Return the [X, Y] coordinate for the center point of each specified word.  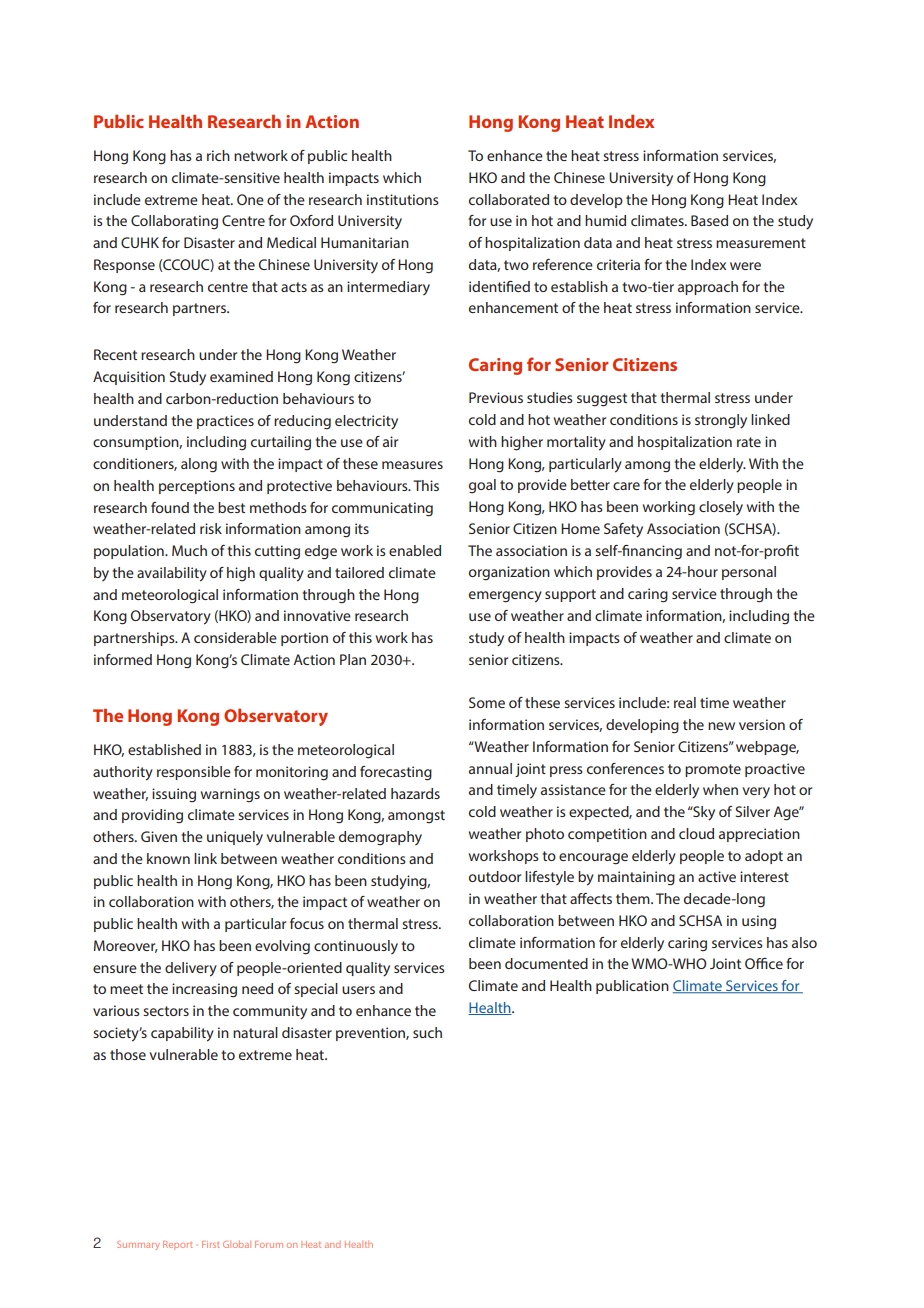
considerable [235, 637]
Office [764, 963]
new [721, 726]
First [210, 1244]
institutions [403, 199]
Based [709, 220]
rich [218, 155]
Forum [269, 1244]
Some [487, 702]
